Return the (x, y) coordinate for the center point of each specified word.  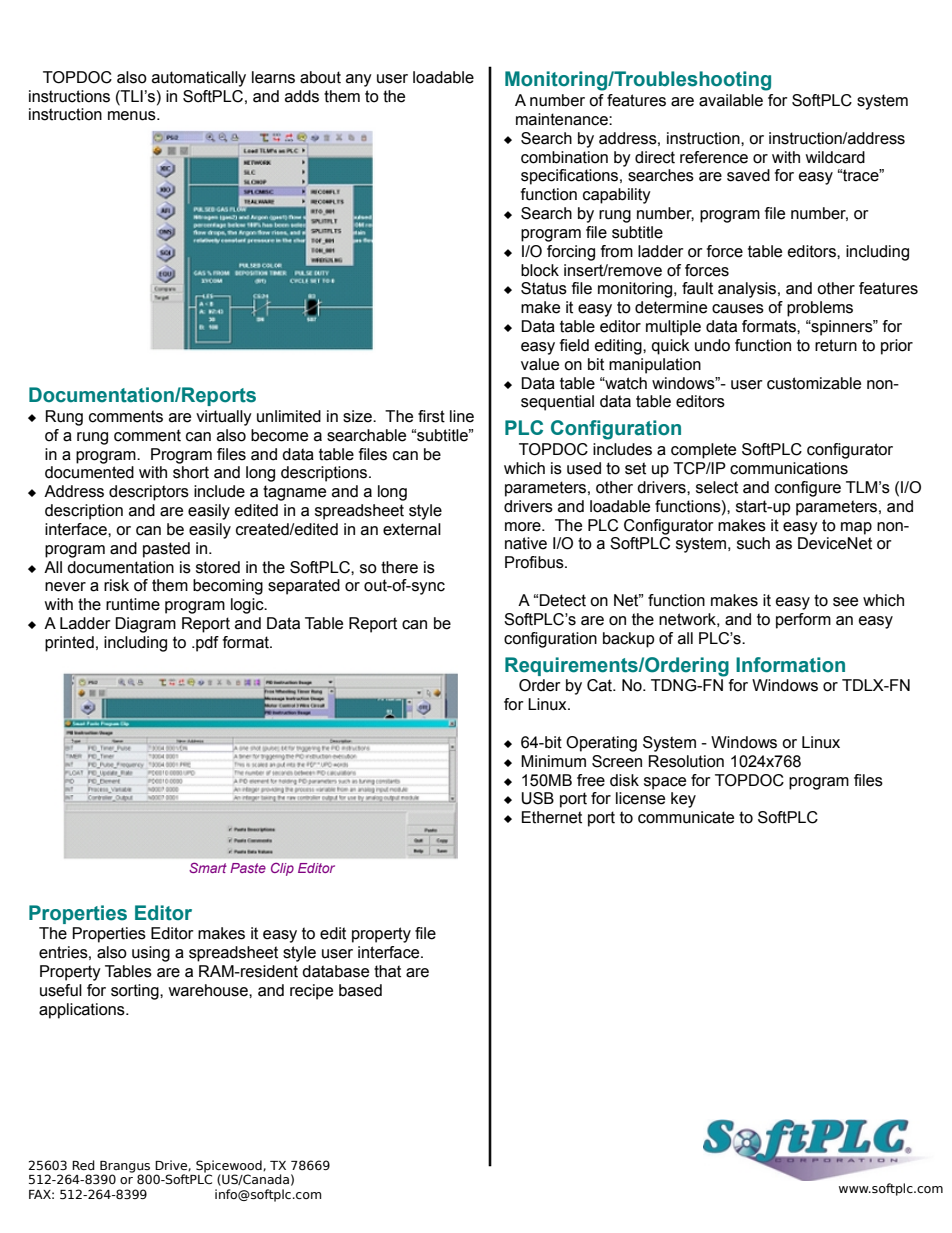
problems (820, 309)
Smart (208, 867)
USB (538, 798)
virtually (224, 418)
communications (789, 468)
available (731, 100)
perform (803, 621)
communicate (686, 817)
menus (133, 116)
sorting (136, 992)
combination (564, 157)
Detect (562, 600)
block (540, 270)
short (191, 472)
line (462, 416)
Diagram (145, 625)
